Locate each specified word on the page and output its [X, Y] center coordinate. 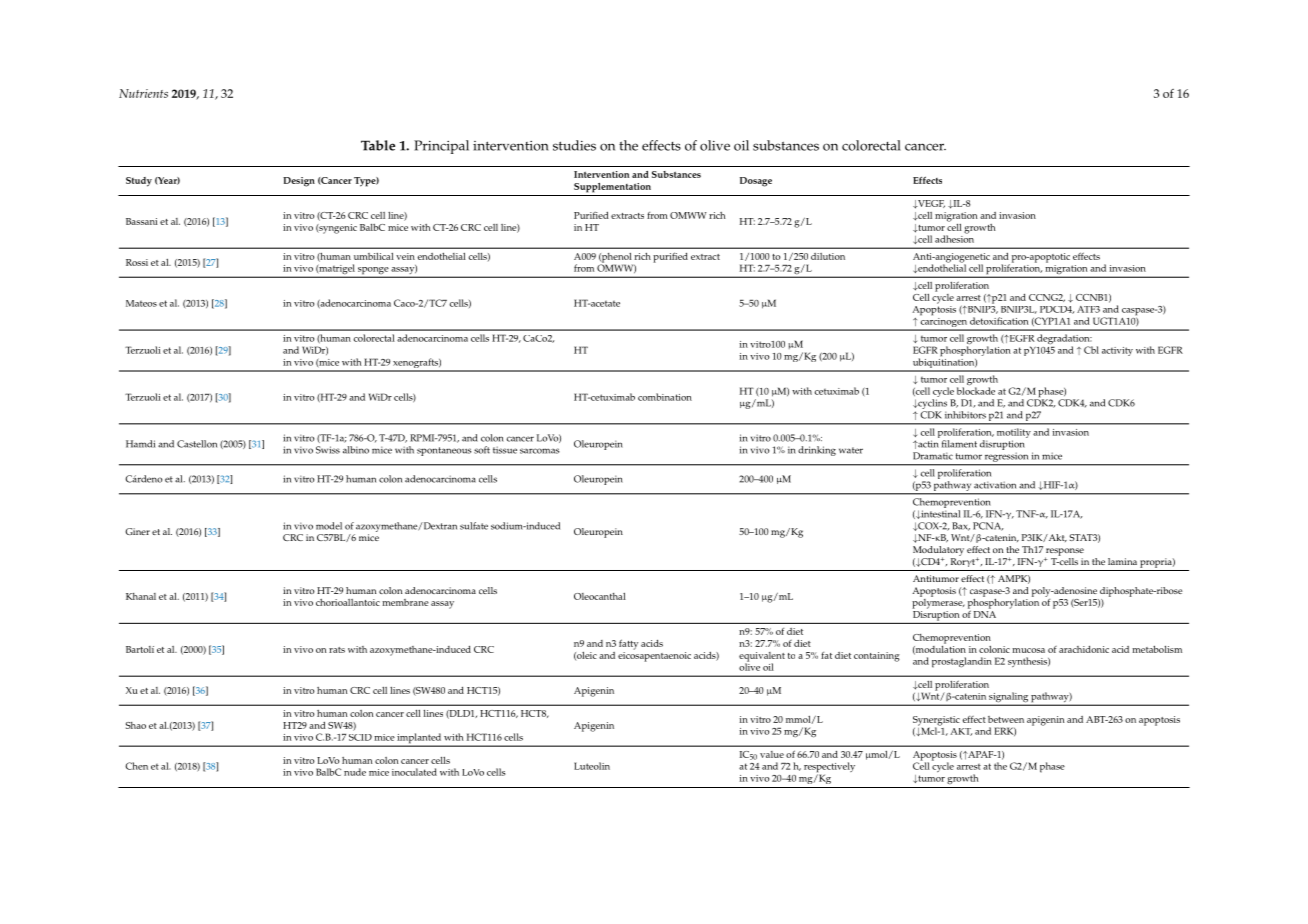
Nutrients [143, 93]
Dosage [756, 182]
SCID [360, 737]
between [1006, 719]
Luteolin [592, 766]
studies [574, 145]
